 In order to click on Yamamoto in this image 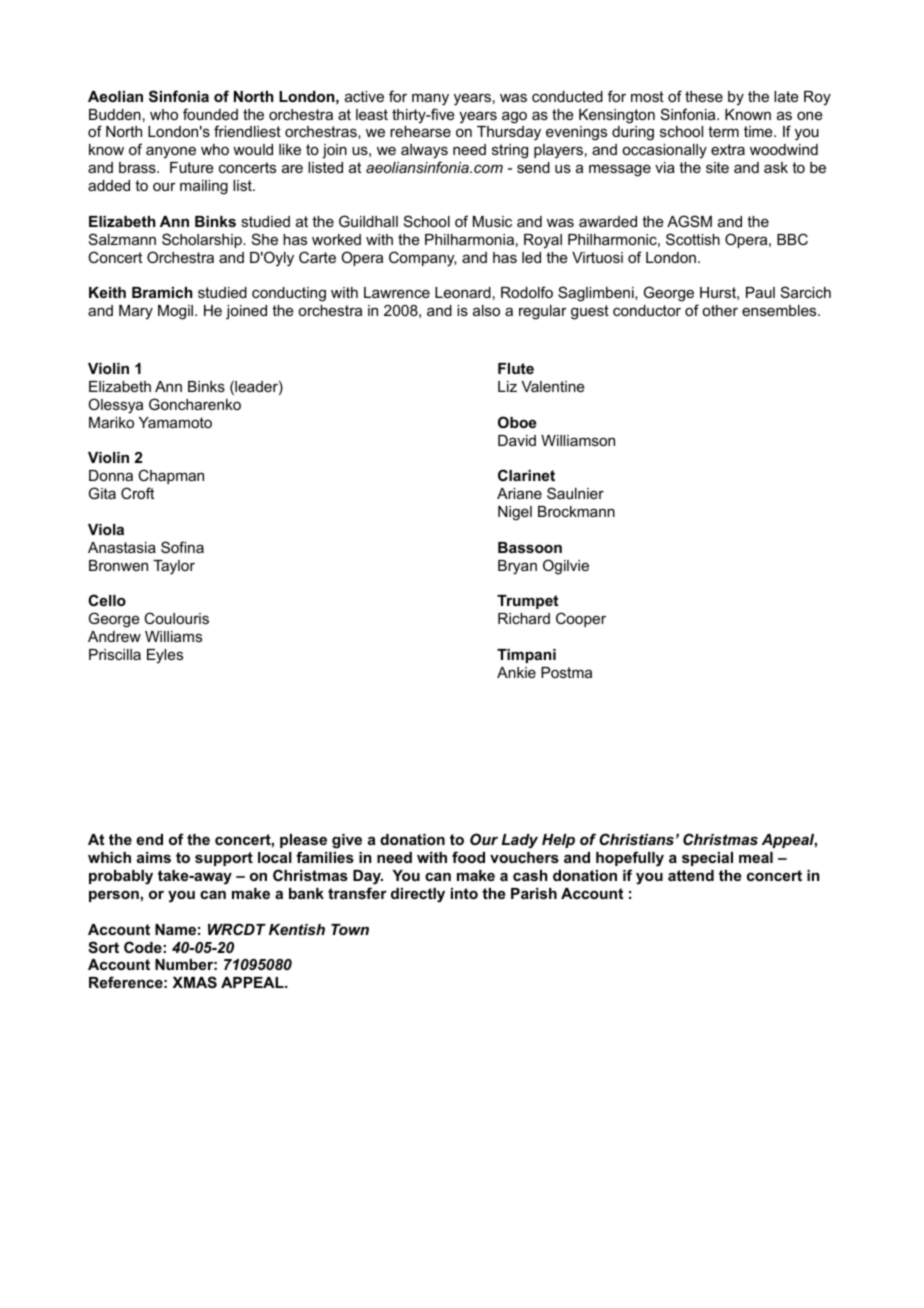, I will do `click(175, 422)`.
